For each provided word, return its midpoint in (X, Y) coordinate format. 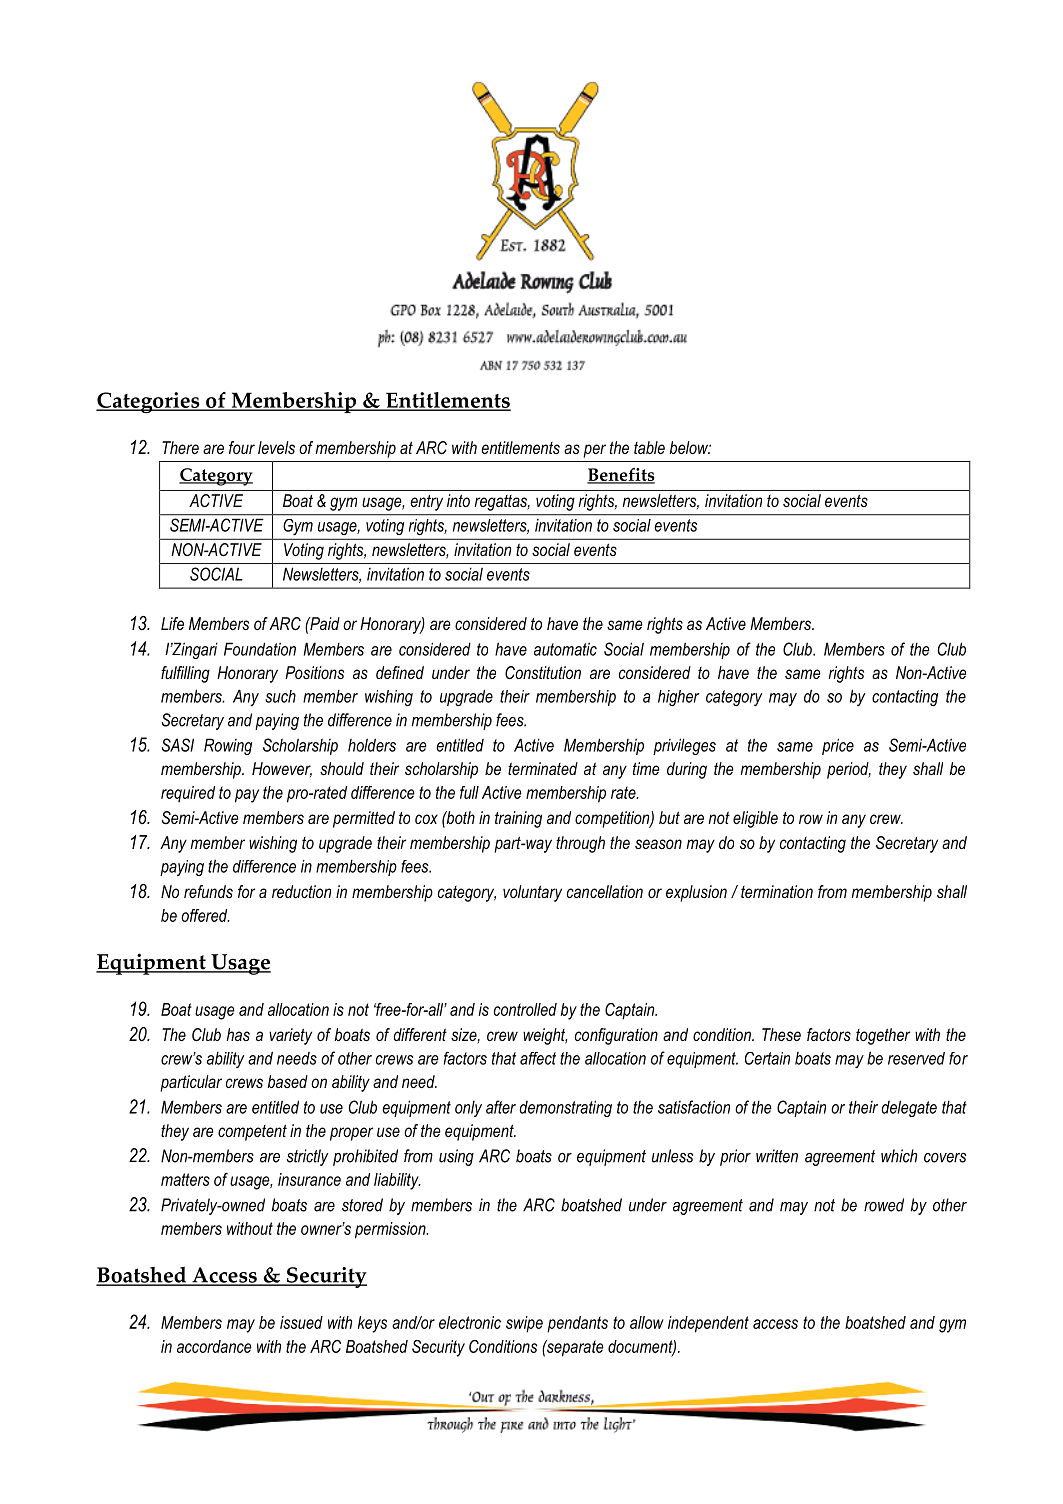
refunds (208, 891)
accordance (214, 1346)
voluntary (532, 893)
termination (777, 891)
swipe (524, 1324)
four (242, 447)
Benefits (621, 476)
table (649, 447)
